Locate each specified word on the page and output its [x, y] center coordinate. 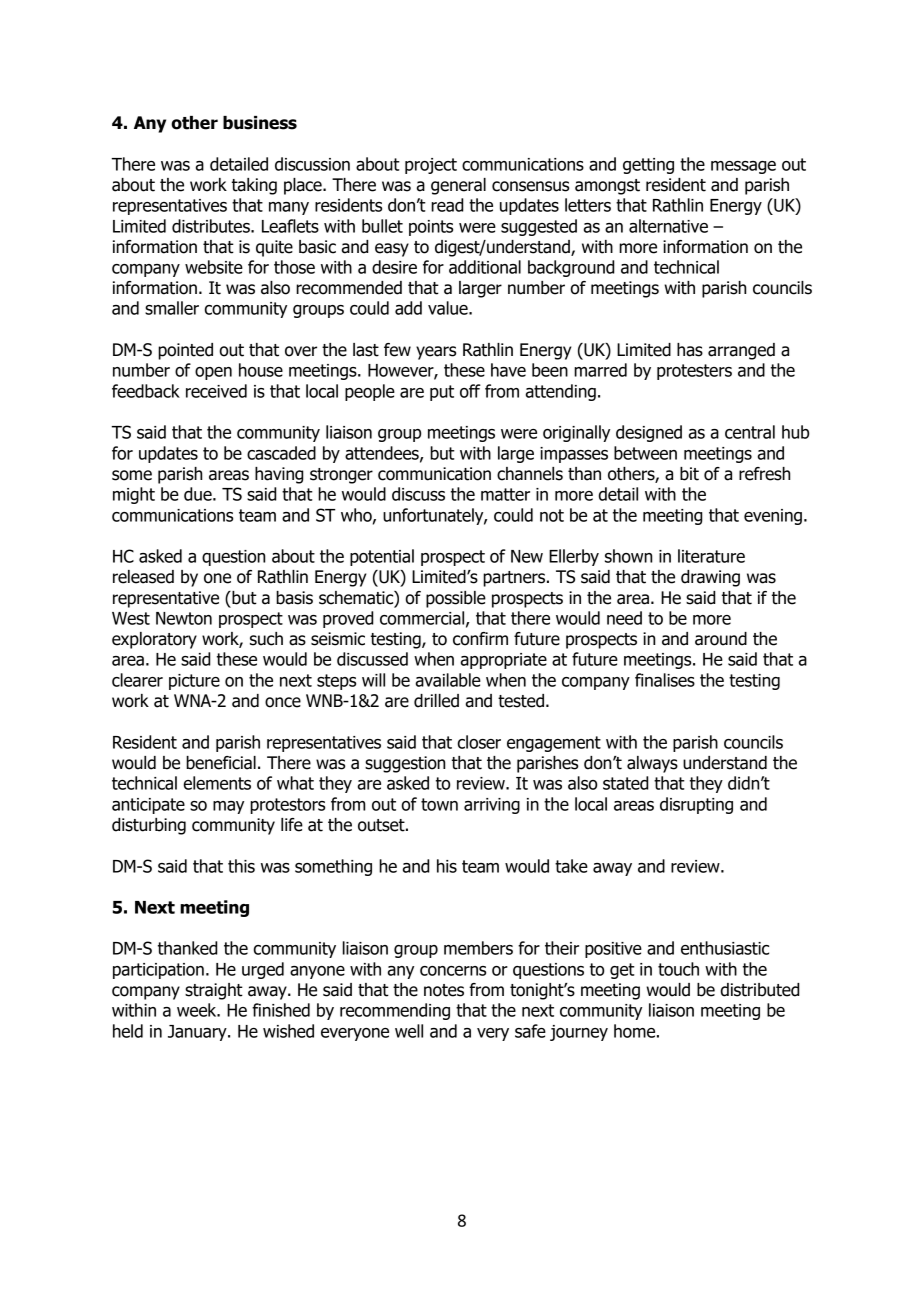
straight [214, 991]
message [743, 167]
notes [444, 990]
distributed [760, 990]
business [260, 123]
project [431, 166]
